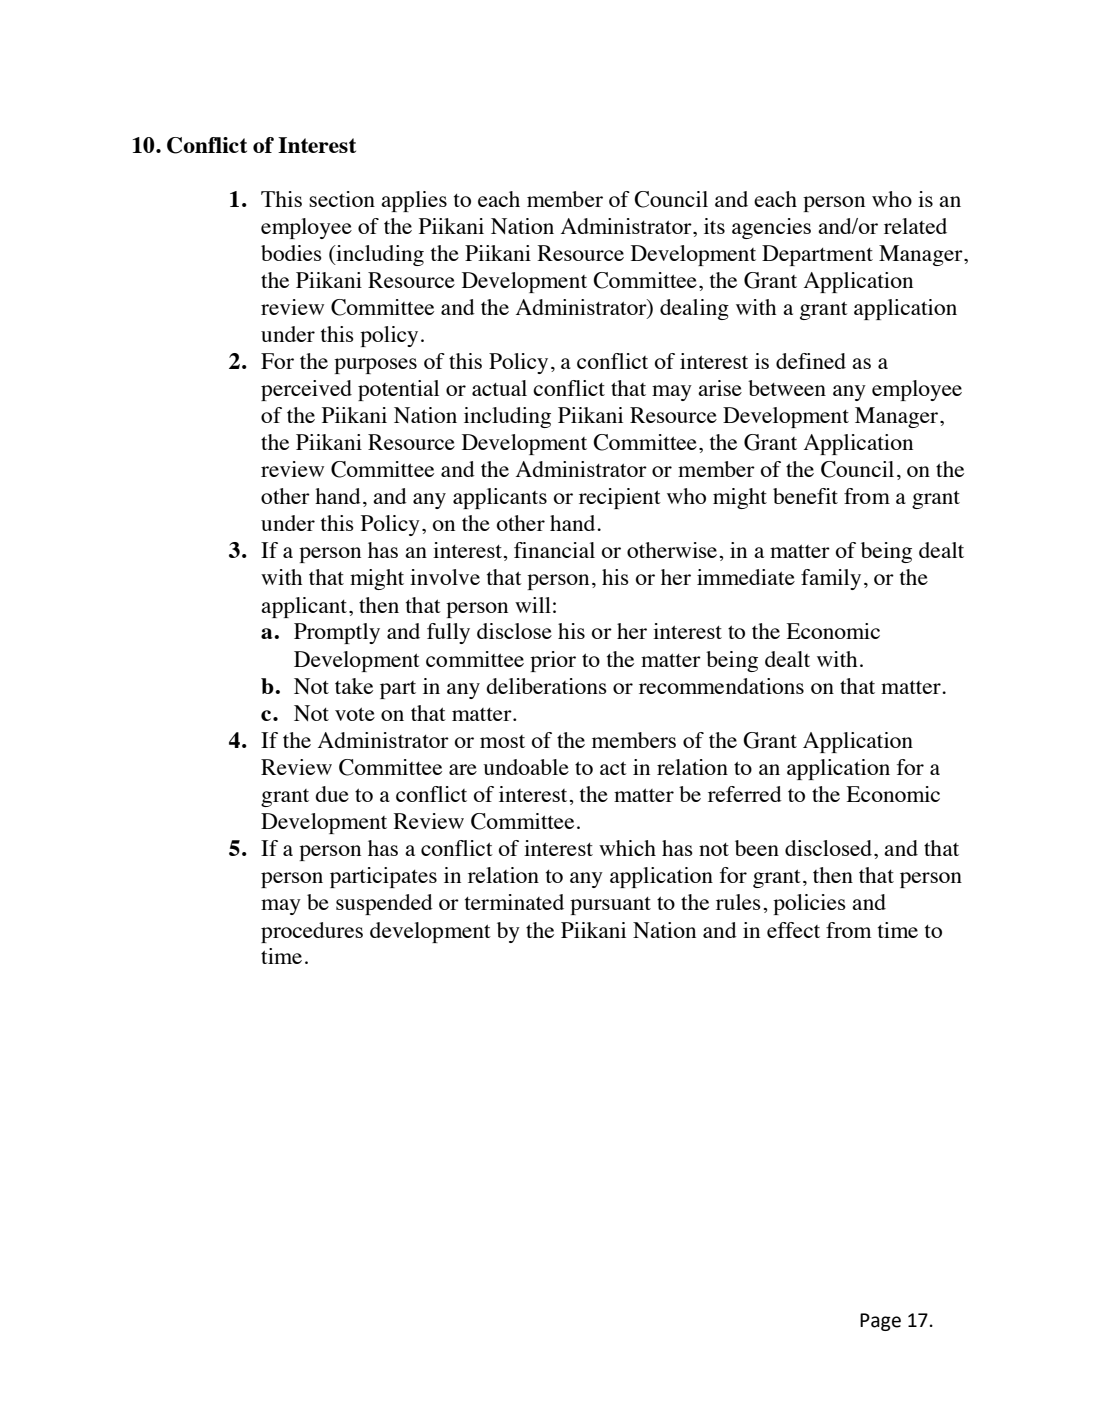 The image size is (1104, 1428). What do you see at coordinates (793, 930) in the page?
I see `effect` at bounding box center [793, 930].
